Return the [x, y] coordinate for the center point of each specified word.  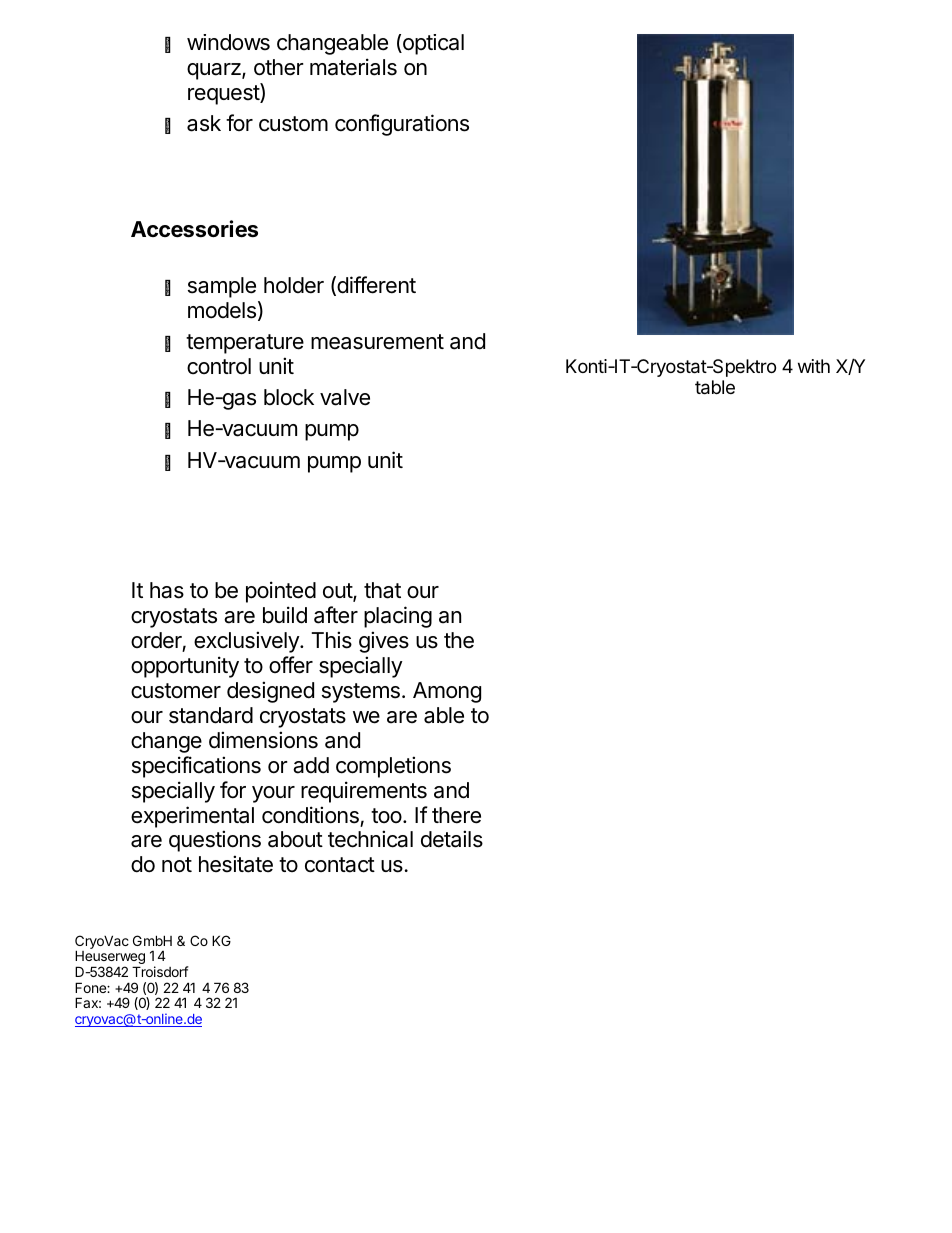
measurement [377, 342]
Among [447, 692]
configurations [402, 125]
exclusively [247, 642]
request [224, 95]
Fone [91, 987]
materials [353, 67]
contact [340, 865]
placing [398, 617]
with [814, 366]
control [219, 366]
